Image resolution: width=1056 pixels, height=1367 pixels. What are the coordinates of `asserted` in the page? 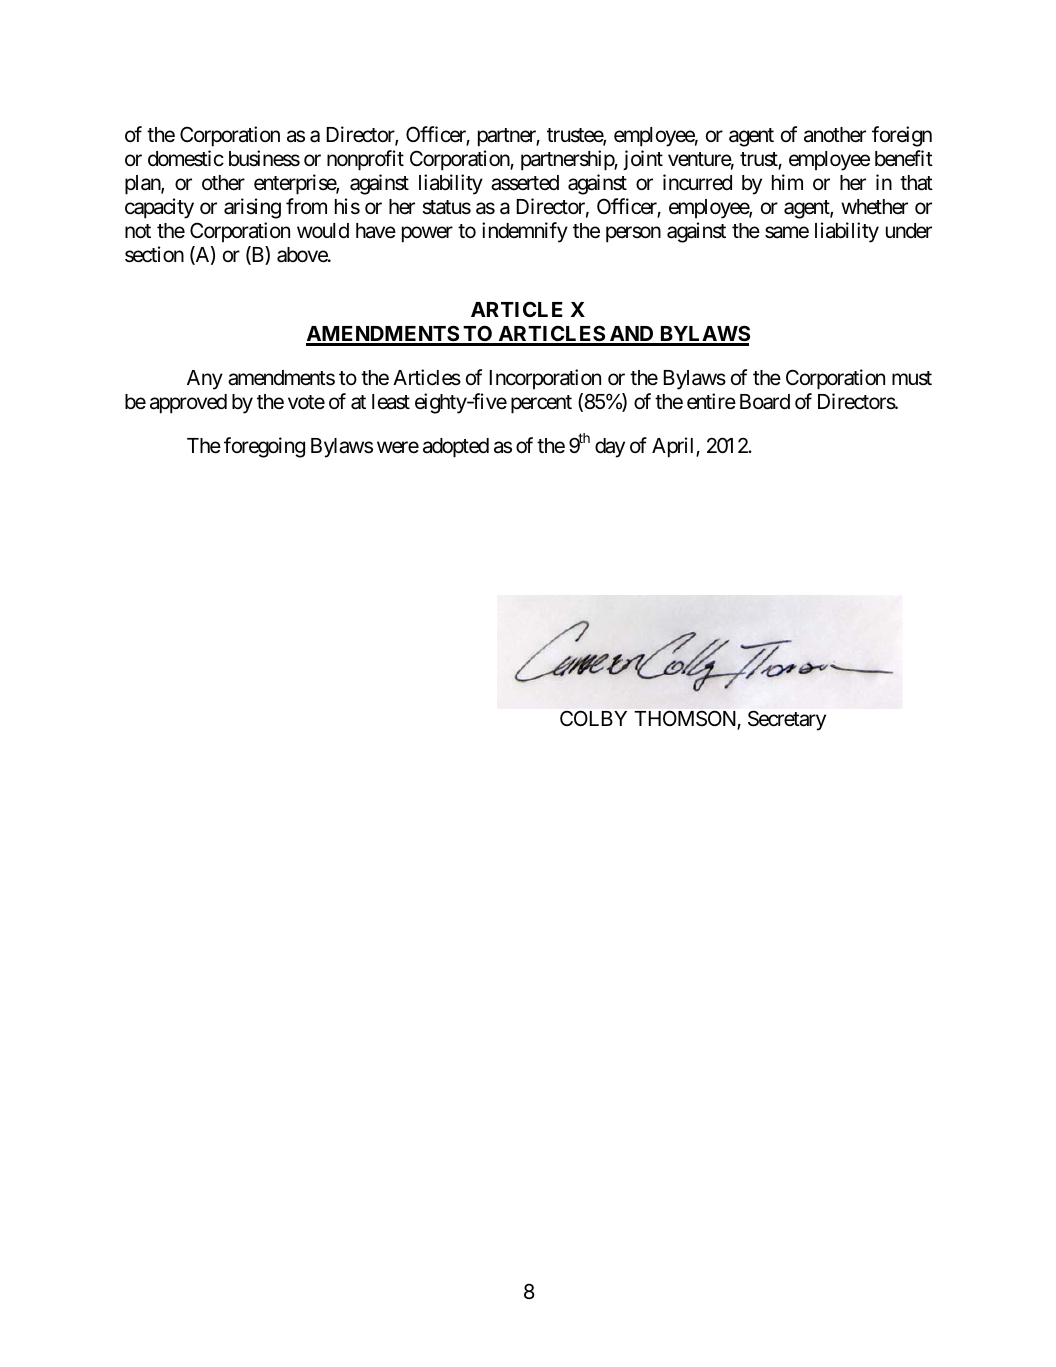 It's located at (525, 183).
